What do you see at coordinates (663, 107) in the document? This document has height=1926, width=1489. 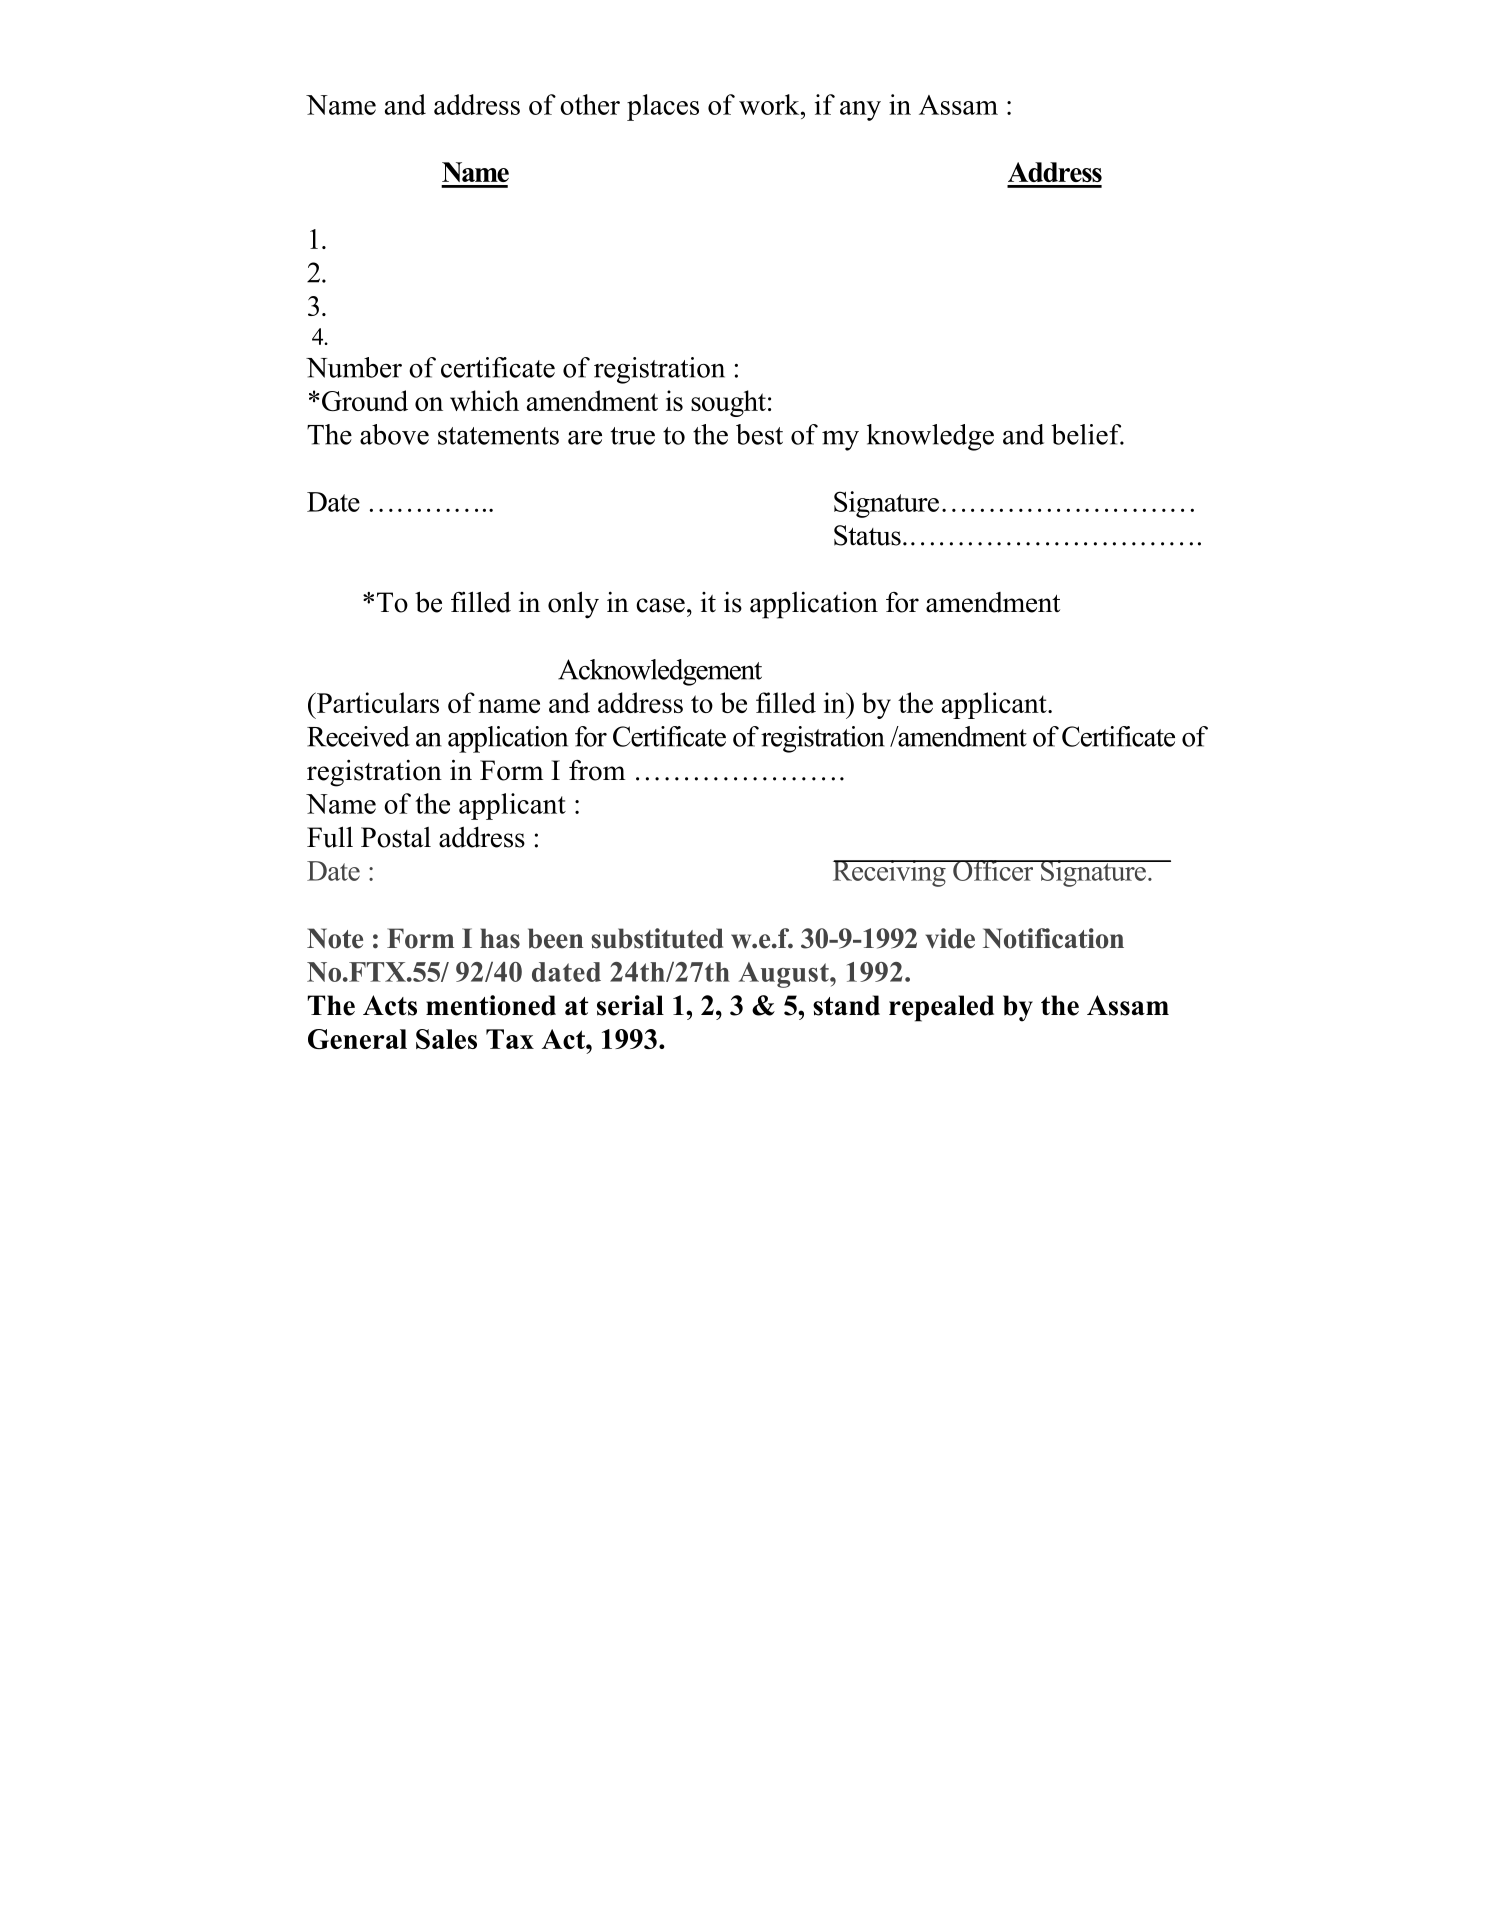 I see `places` at bounding box center [663, 107].
